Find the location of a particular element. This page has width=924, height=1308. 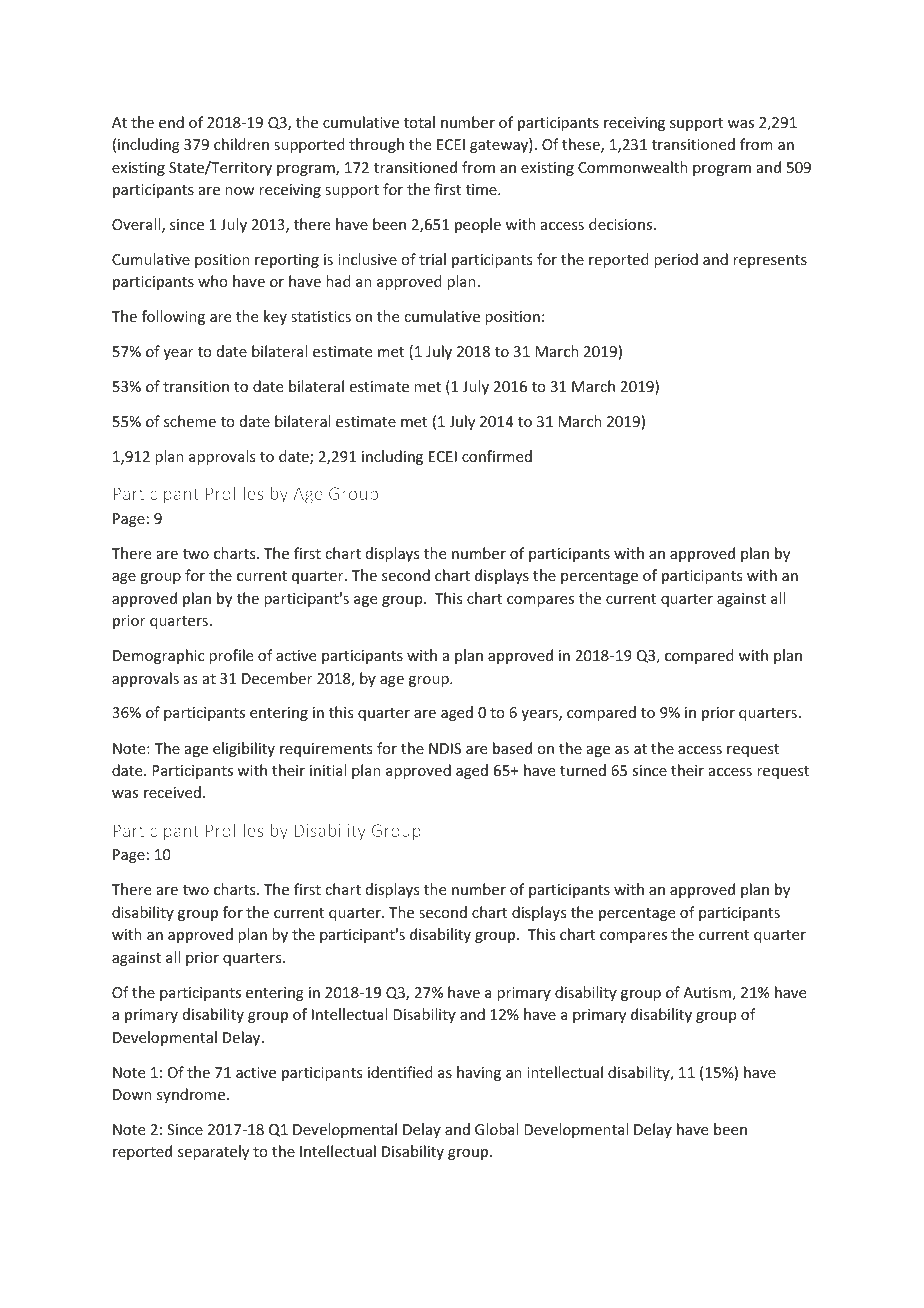

Demographic is located at coordinates (158, 656).
